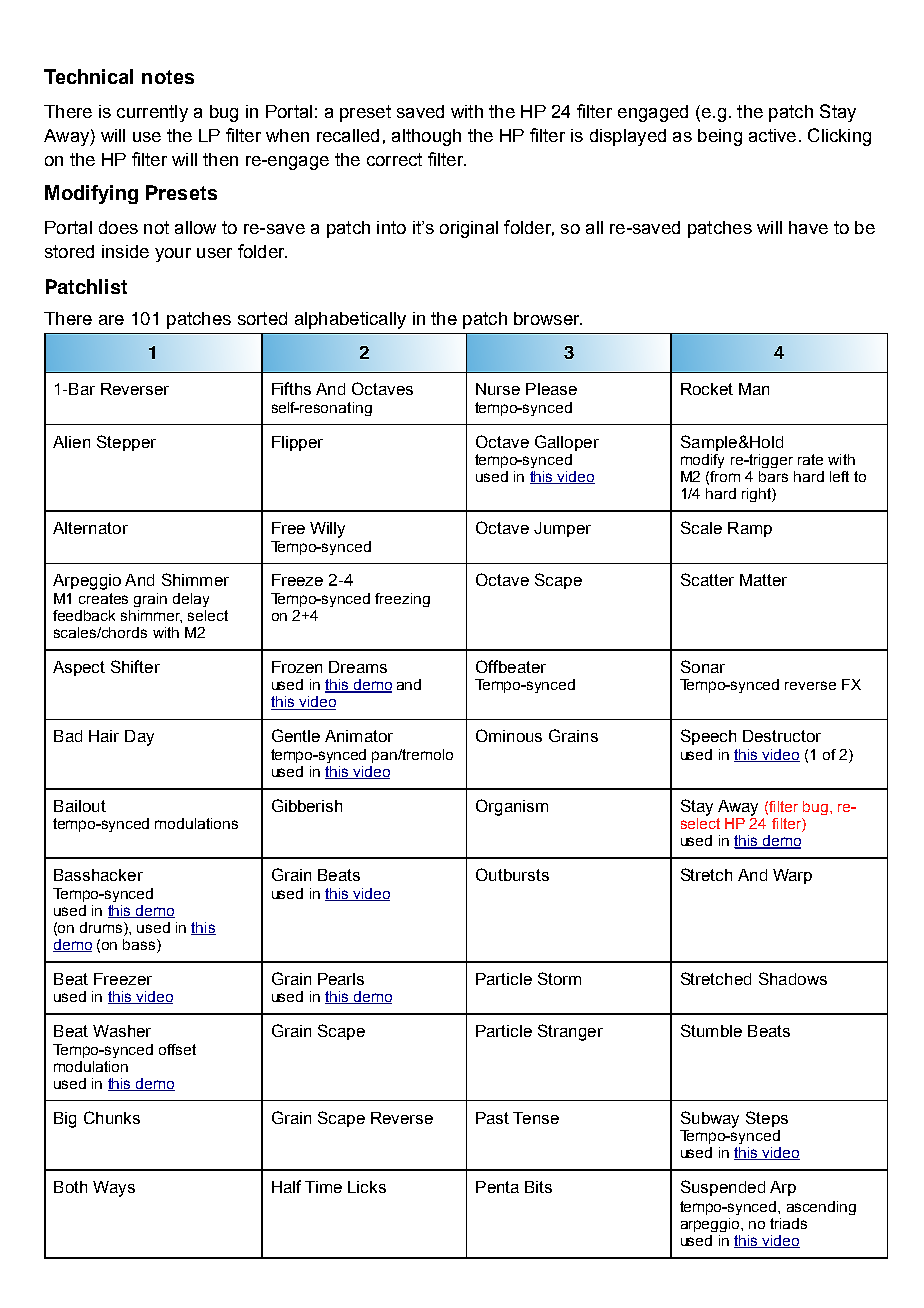  What do you see at coordinates (426, 137) in the image?
I see `although` at bounding box center [426, 137].
